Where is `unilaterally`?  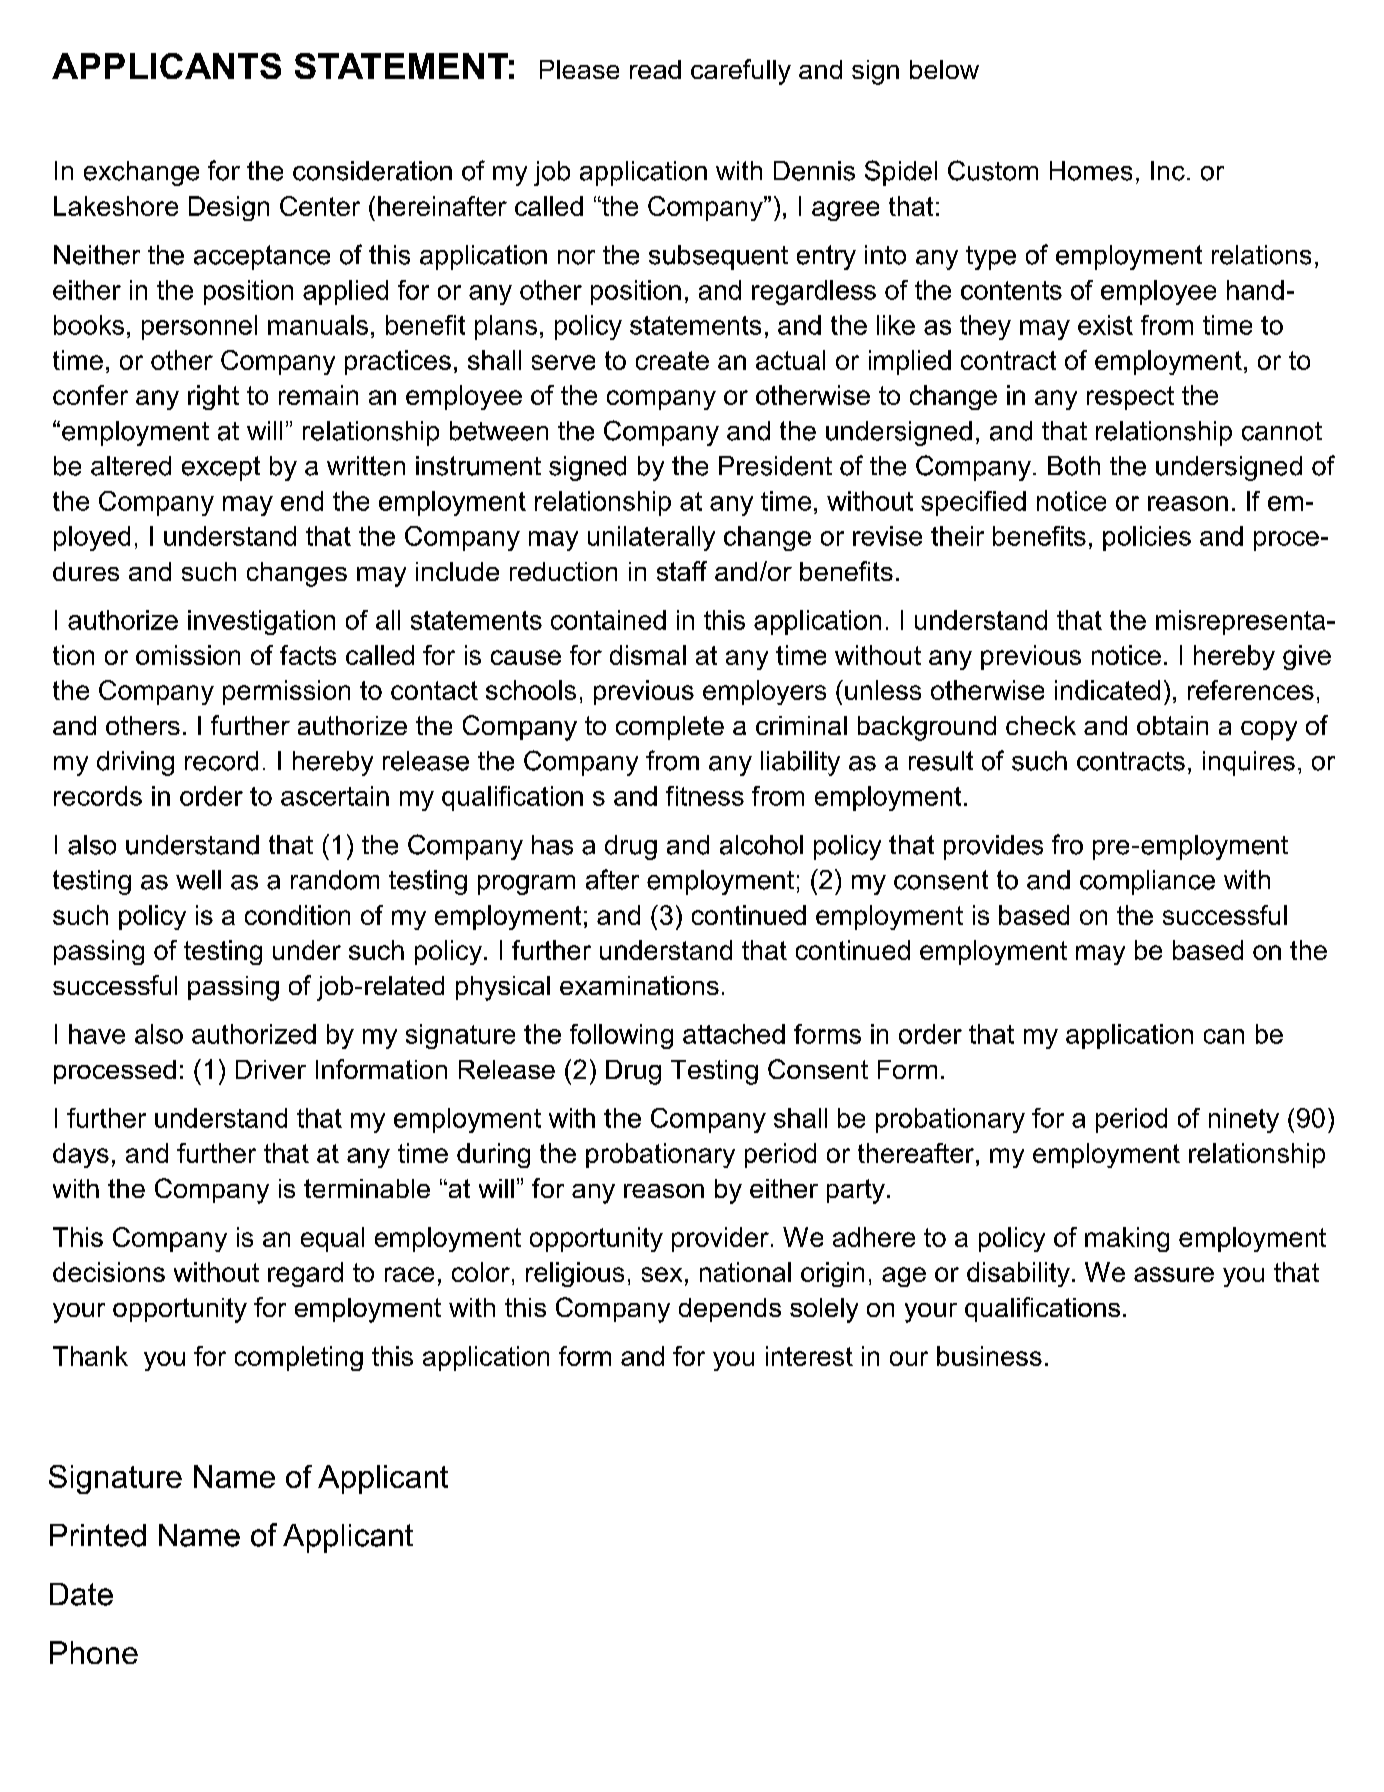 unilaterally is located at coordinates (651, 538).
